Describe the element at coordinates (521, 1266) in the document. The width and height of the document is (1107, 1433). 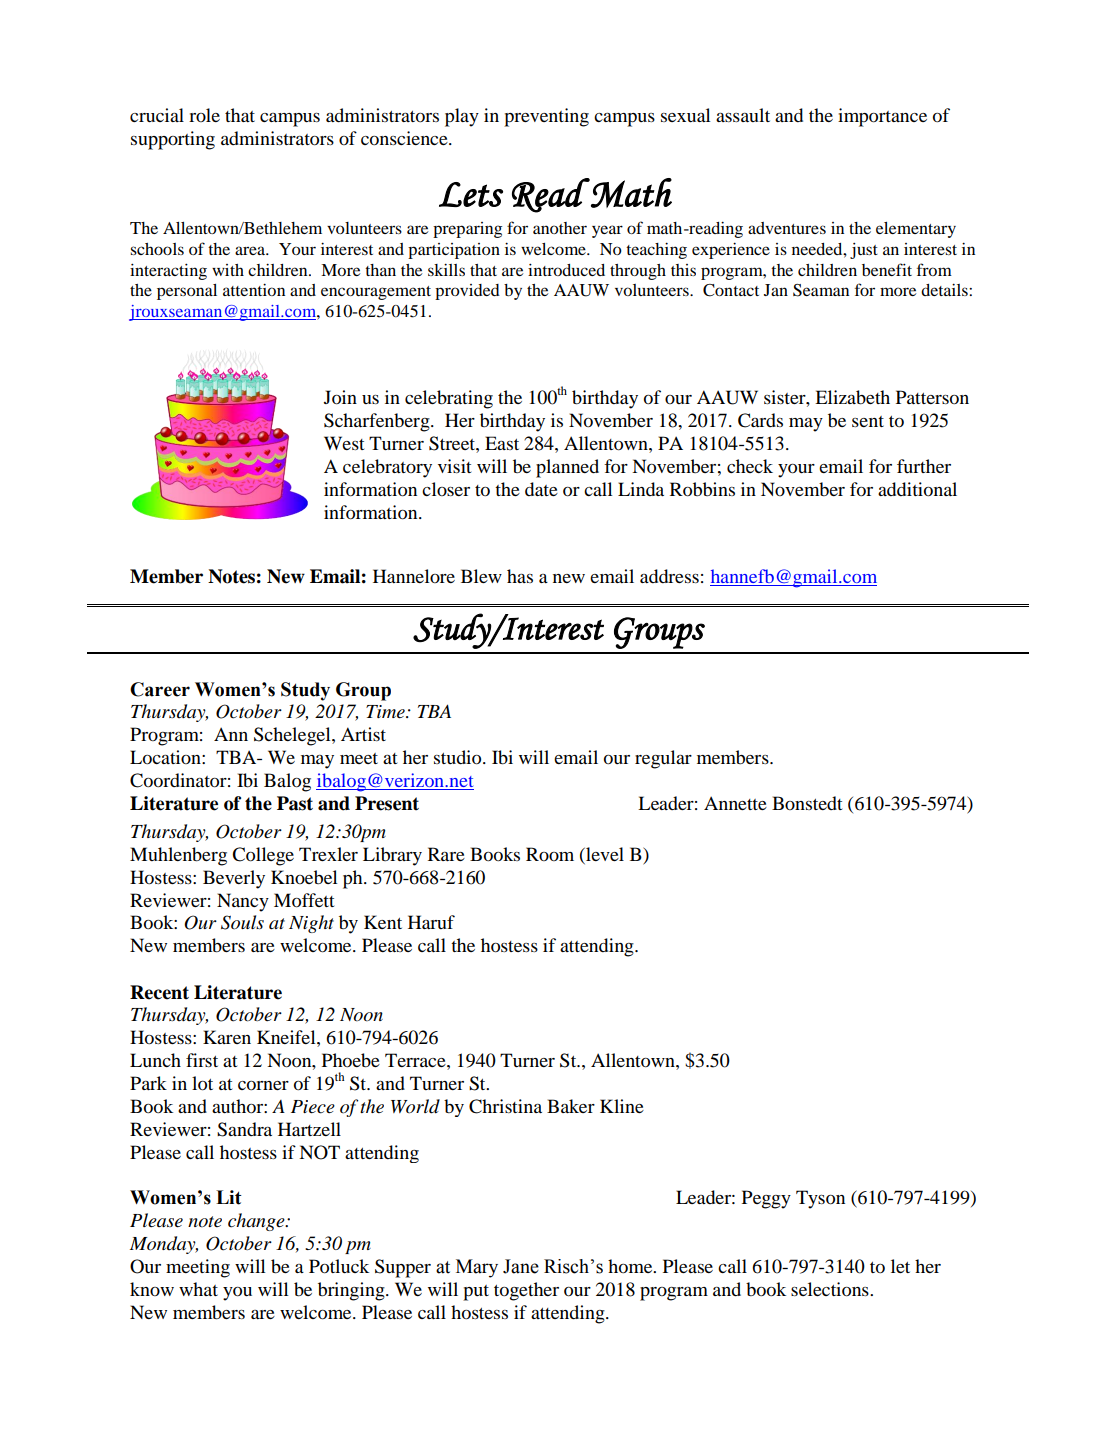
I see `Jane` at that location.
